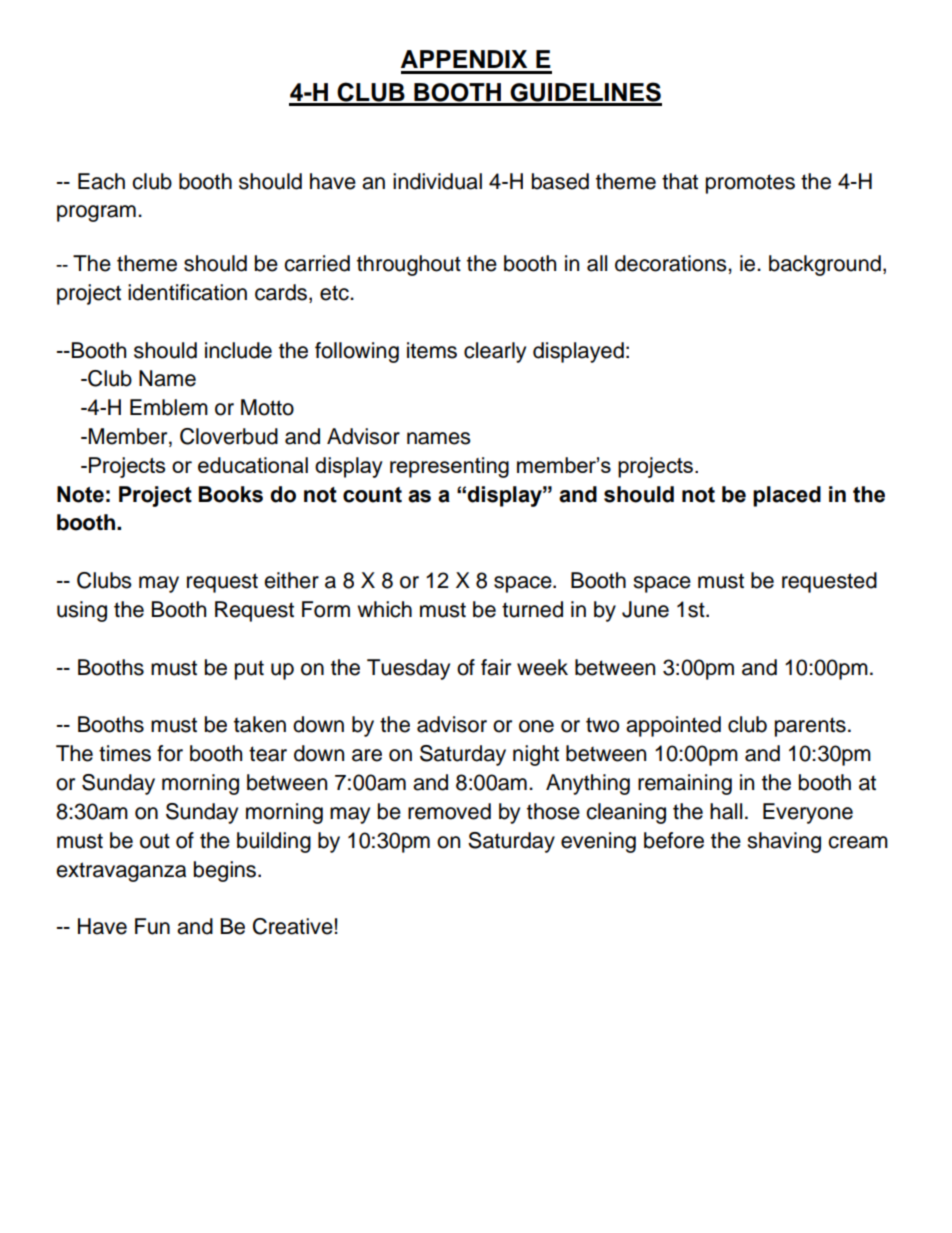 The height and width of the screenshot is (1233, 952). I want to click on individual, so click(437, 181).
